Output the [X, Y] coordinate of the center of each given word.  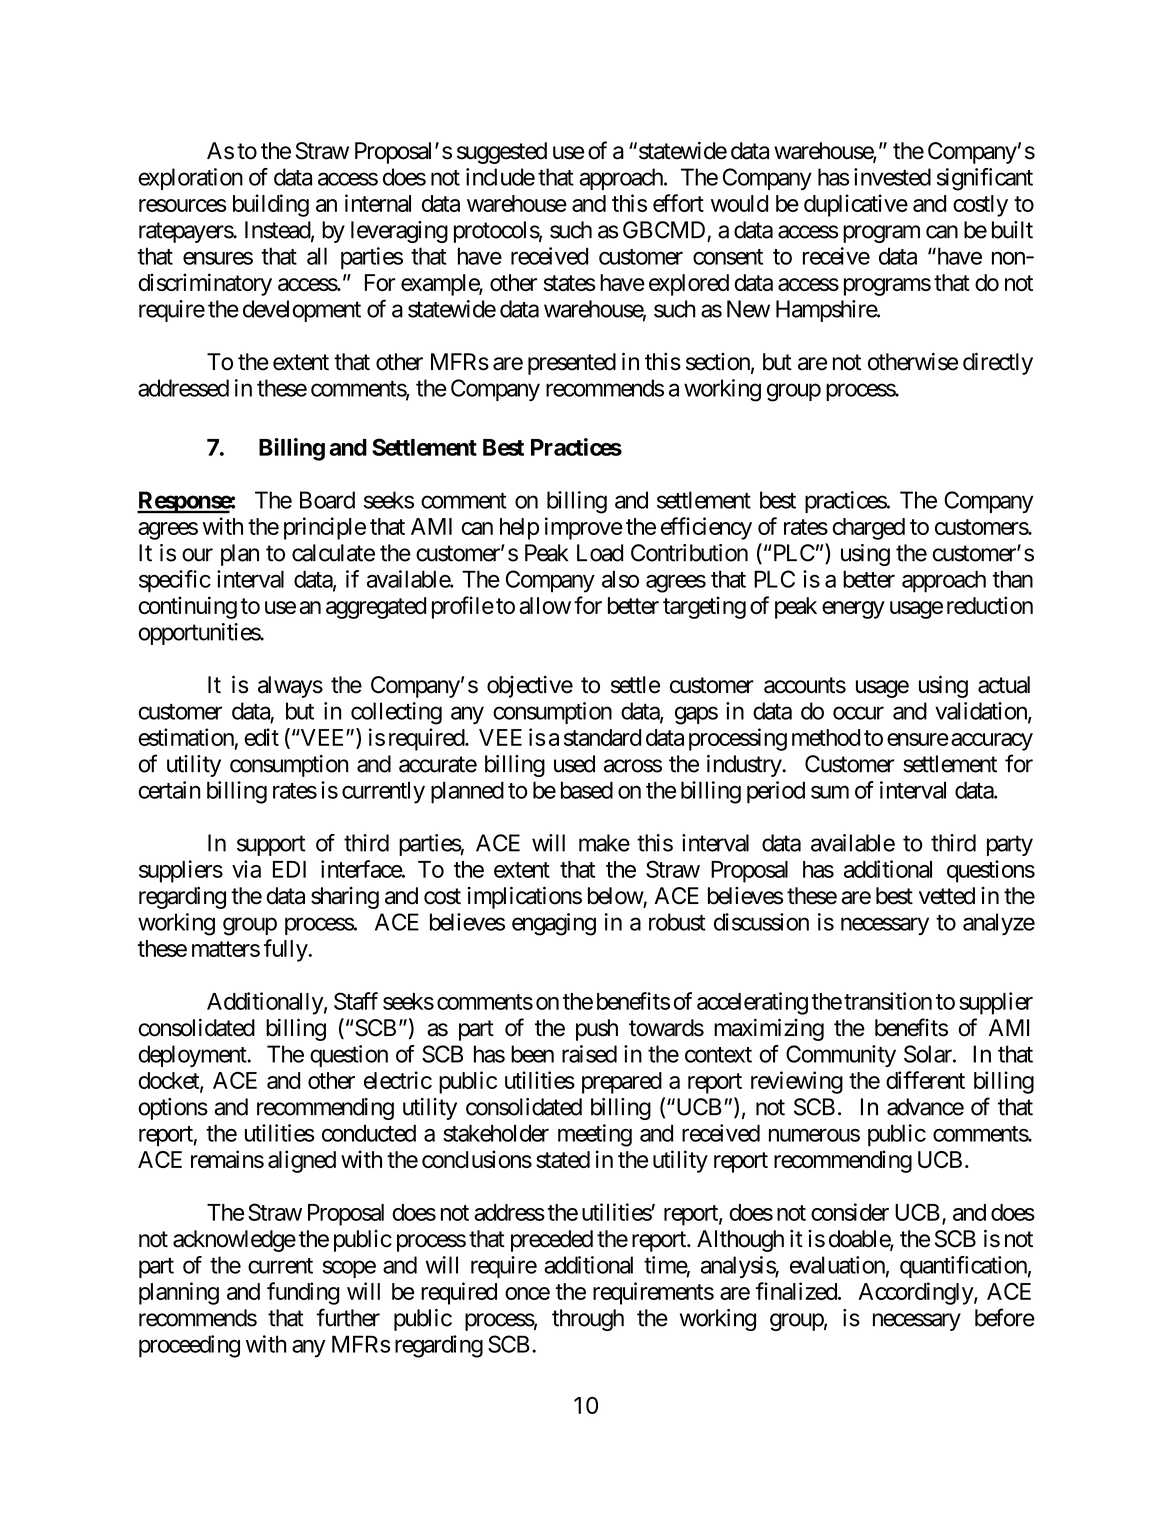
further [348, 1317]
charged [868, 529]
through [588, 1320]
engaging [554, 924]
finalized [796, 1291]
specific [175, 581]
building [271, 205]
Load [600, 553]
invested [892, 177]
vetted [947, 896]
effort [678, 203]
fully [286, 950]
